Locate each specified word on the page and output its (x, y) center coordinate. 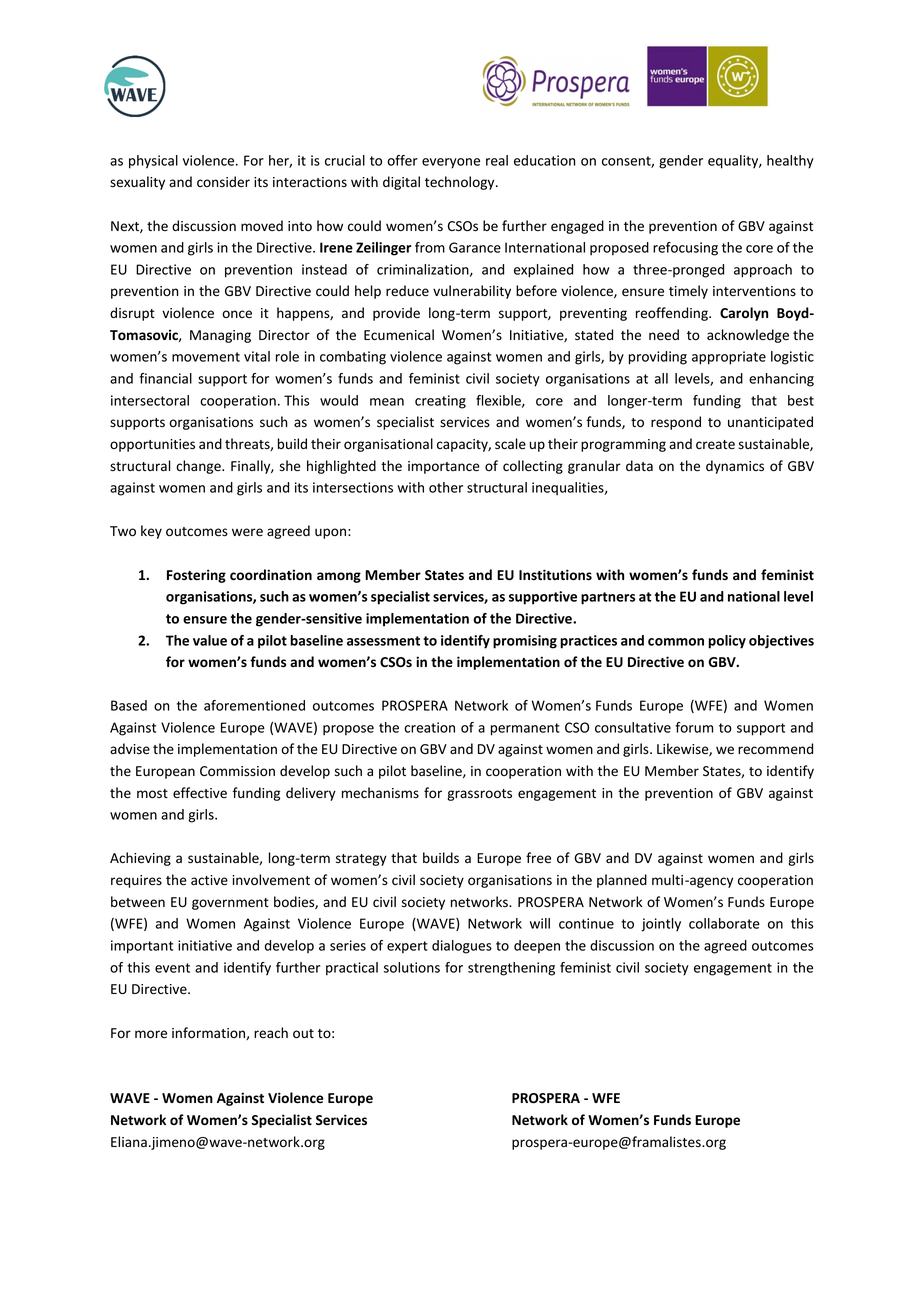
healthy (790, 162)
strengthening (511, 969)
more (151, 1034)
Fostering (196, 576)
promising (525, 642)
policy (727, 642)
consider (223, 181)
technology (461, 183)
